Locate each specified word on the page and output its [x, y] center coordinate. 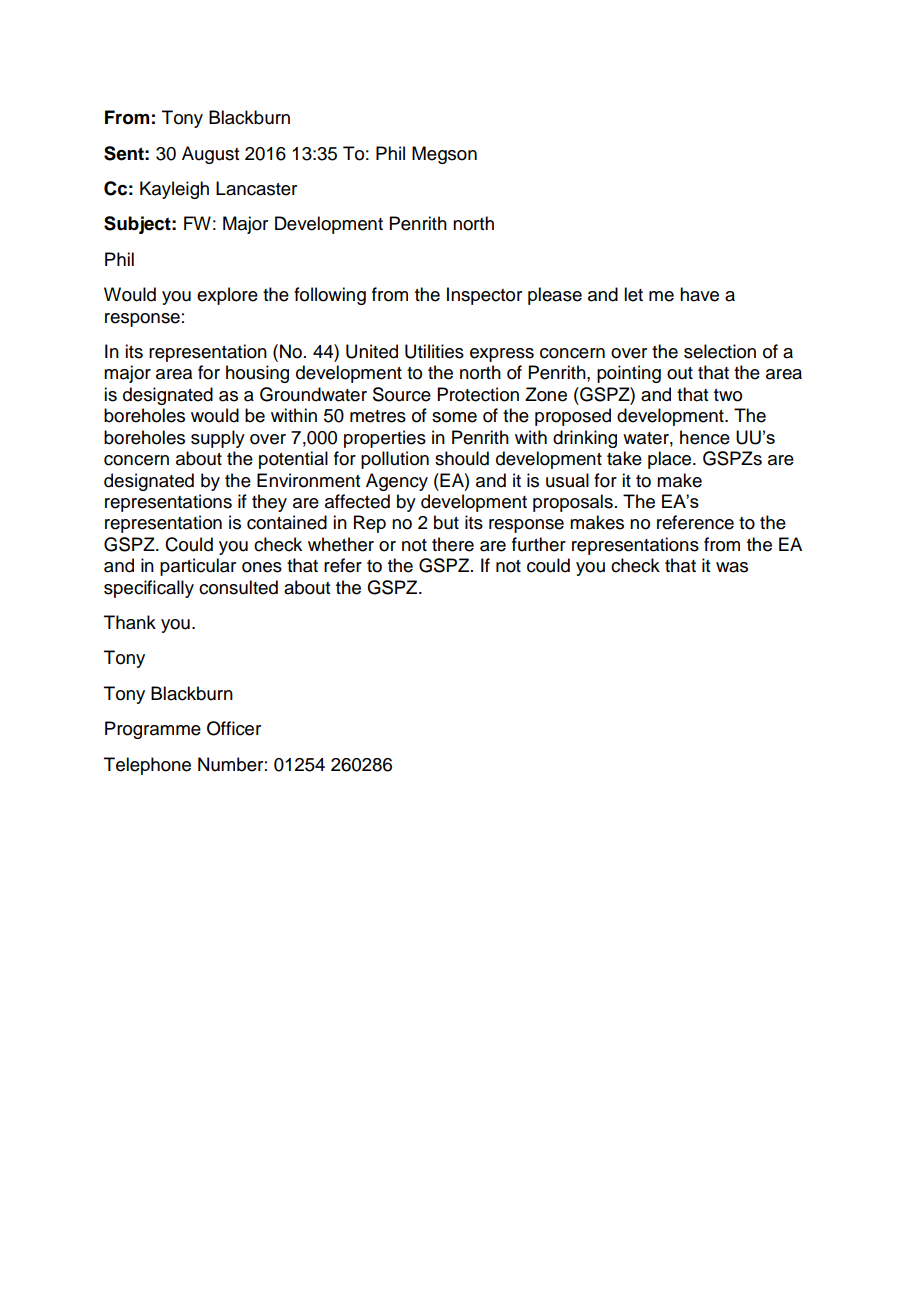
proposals [573, 503]
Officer [234, 728]
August [210, 155]
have [699, 294]
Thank [130, 622]
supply [218, 439]
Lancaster [256, 188]
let [633, 294]
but [446, 522]
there [453, 544]
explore [227, 296]
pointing [629, 374]
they [269, 503]
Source [402, 394]
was [732, 567]
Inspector [484, 296]
